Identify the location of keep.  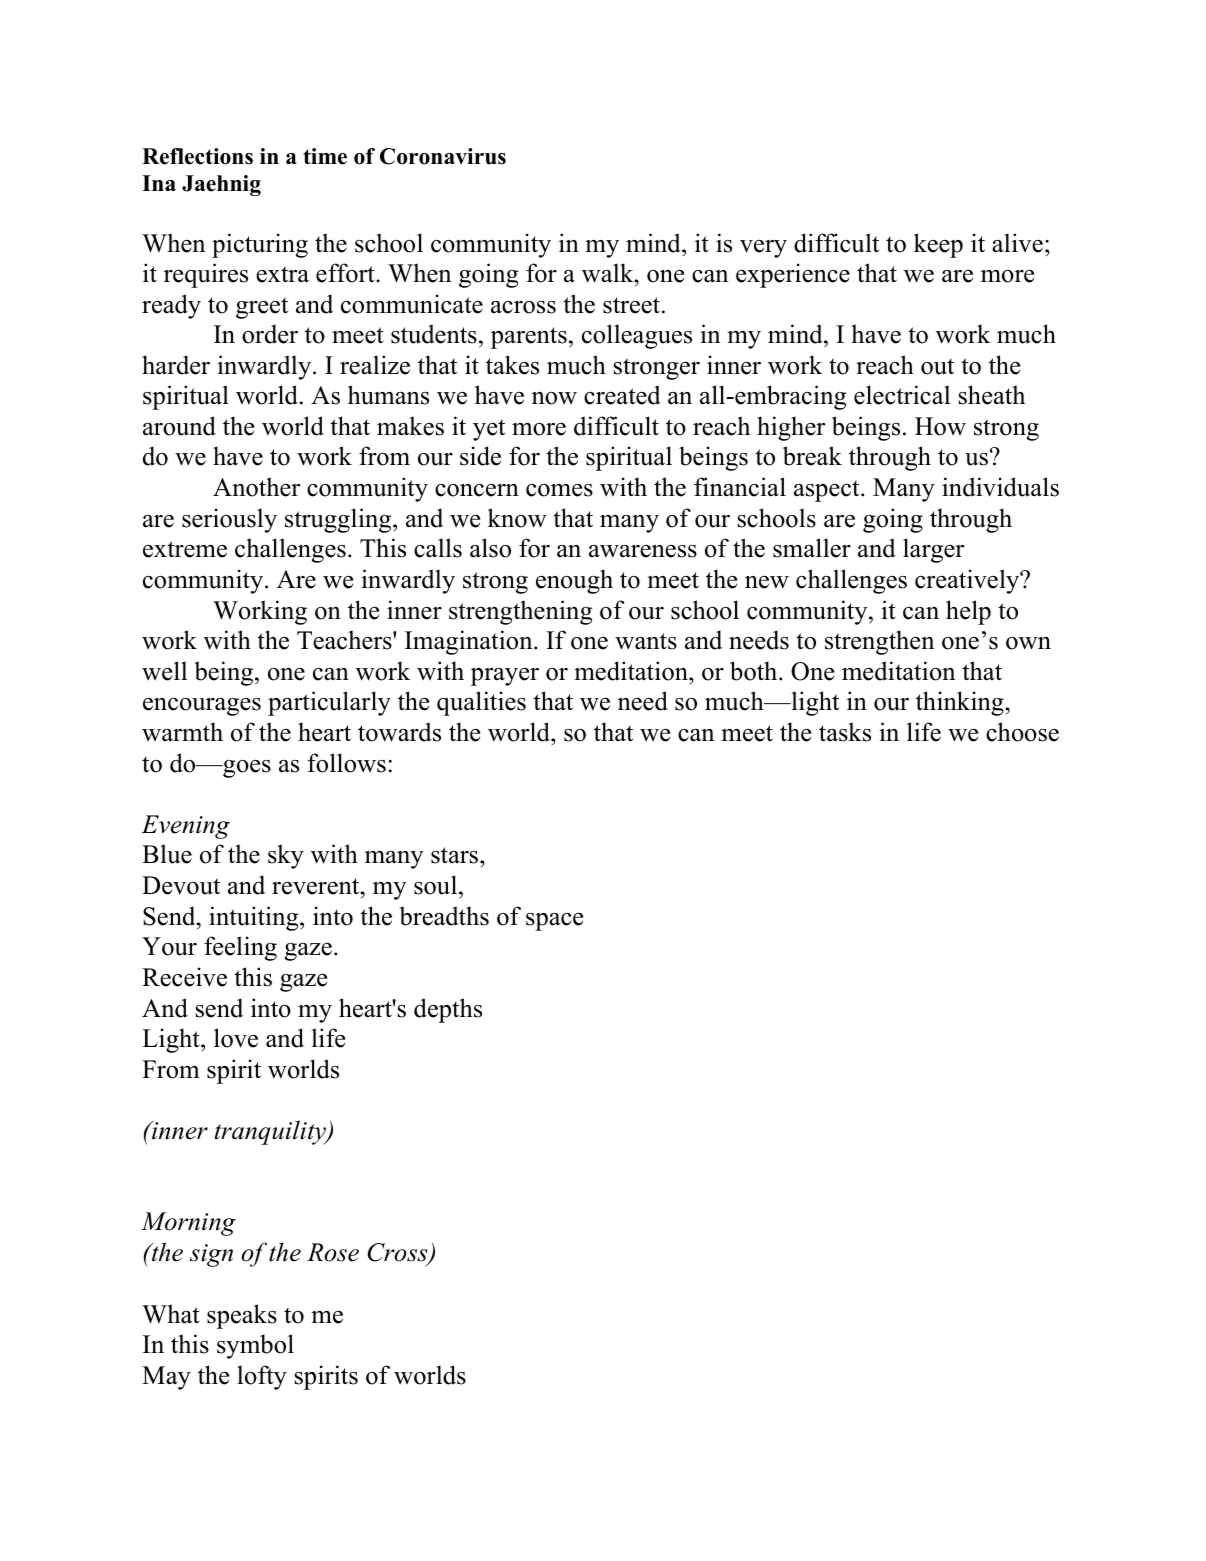
(938, 245).
